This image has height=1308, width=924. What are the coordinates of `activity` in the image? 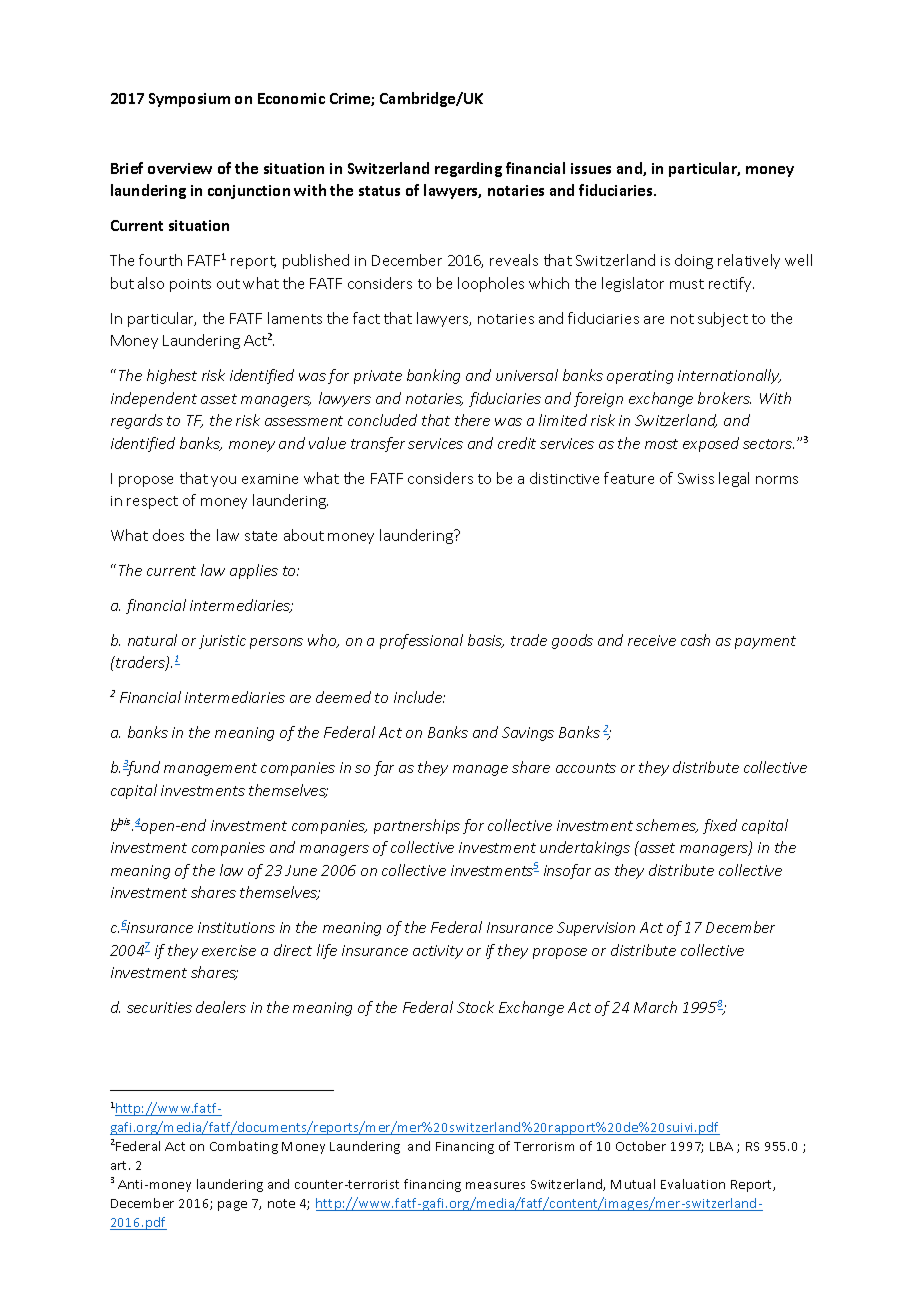 It's located at (438, 952).
